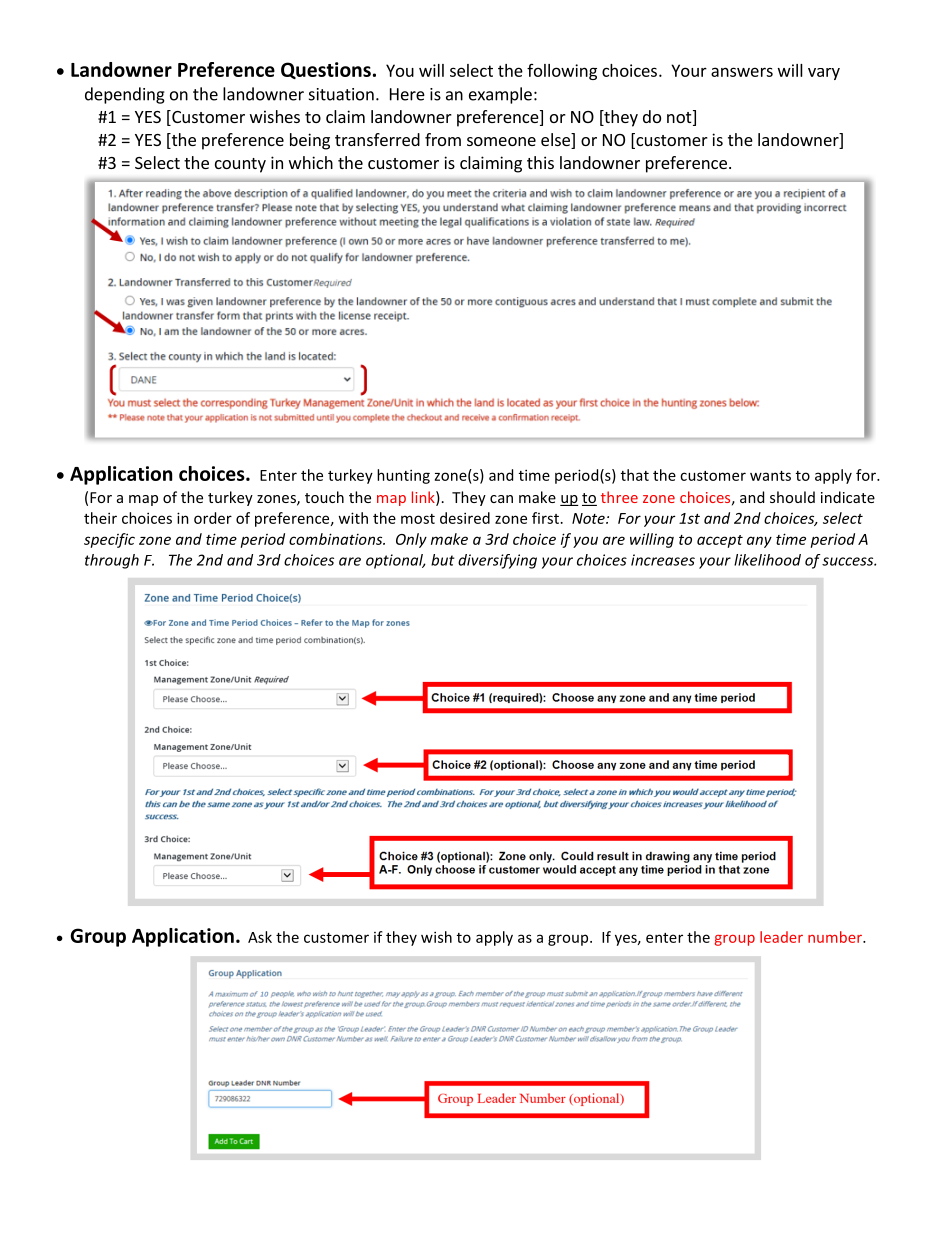  Describe the element at coordinates (213, 518) in the screenshot. I see `order` at that location.
